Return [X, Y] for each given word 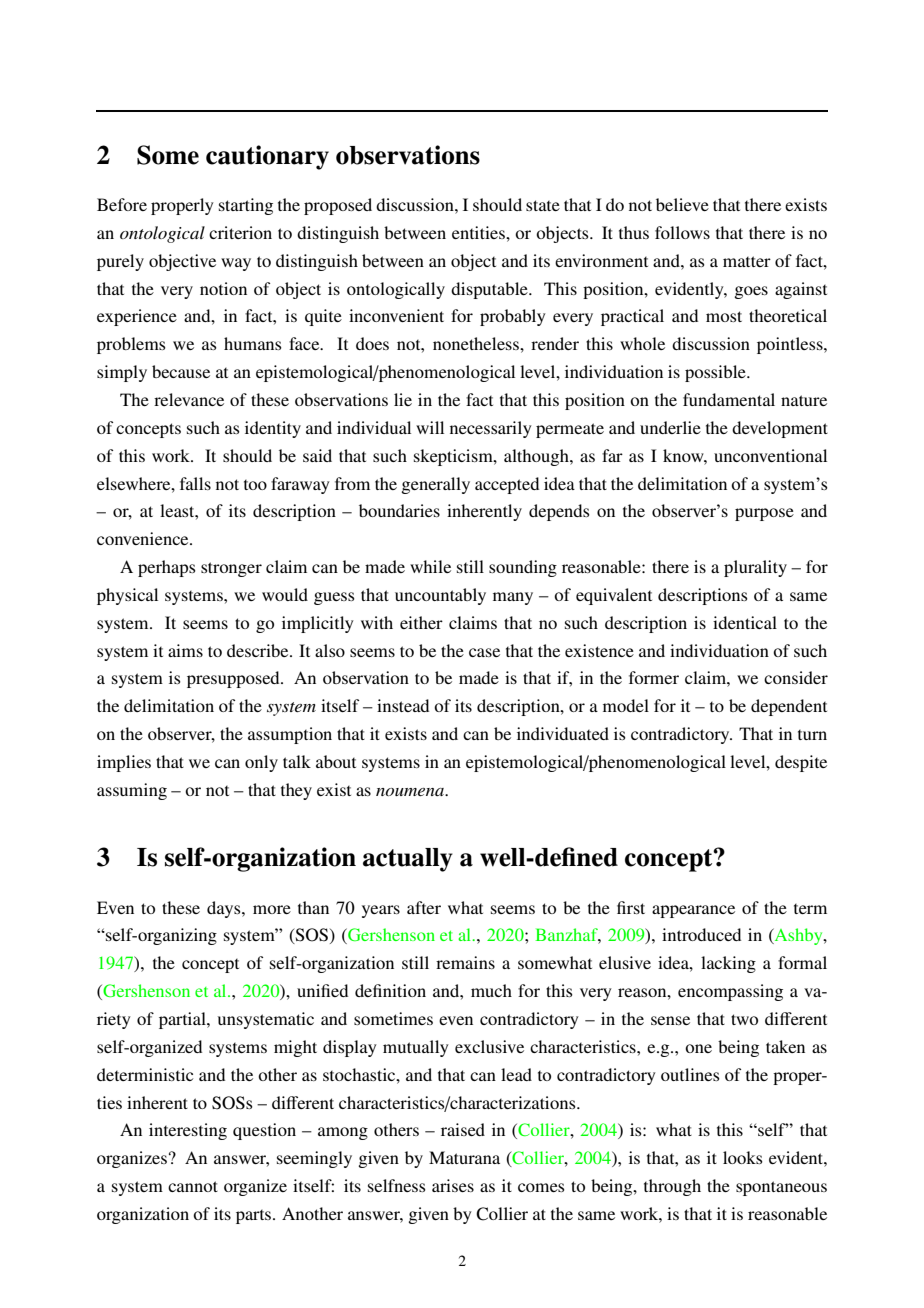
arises [453, 1185]
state [543, 205]
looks [743, 1157]
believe [682, 204]
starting [246, 206]
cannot [193, 1186]
